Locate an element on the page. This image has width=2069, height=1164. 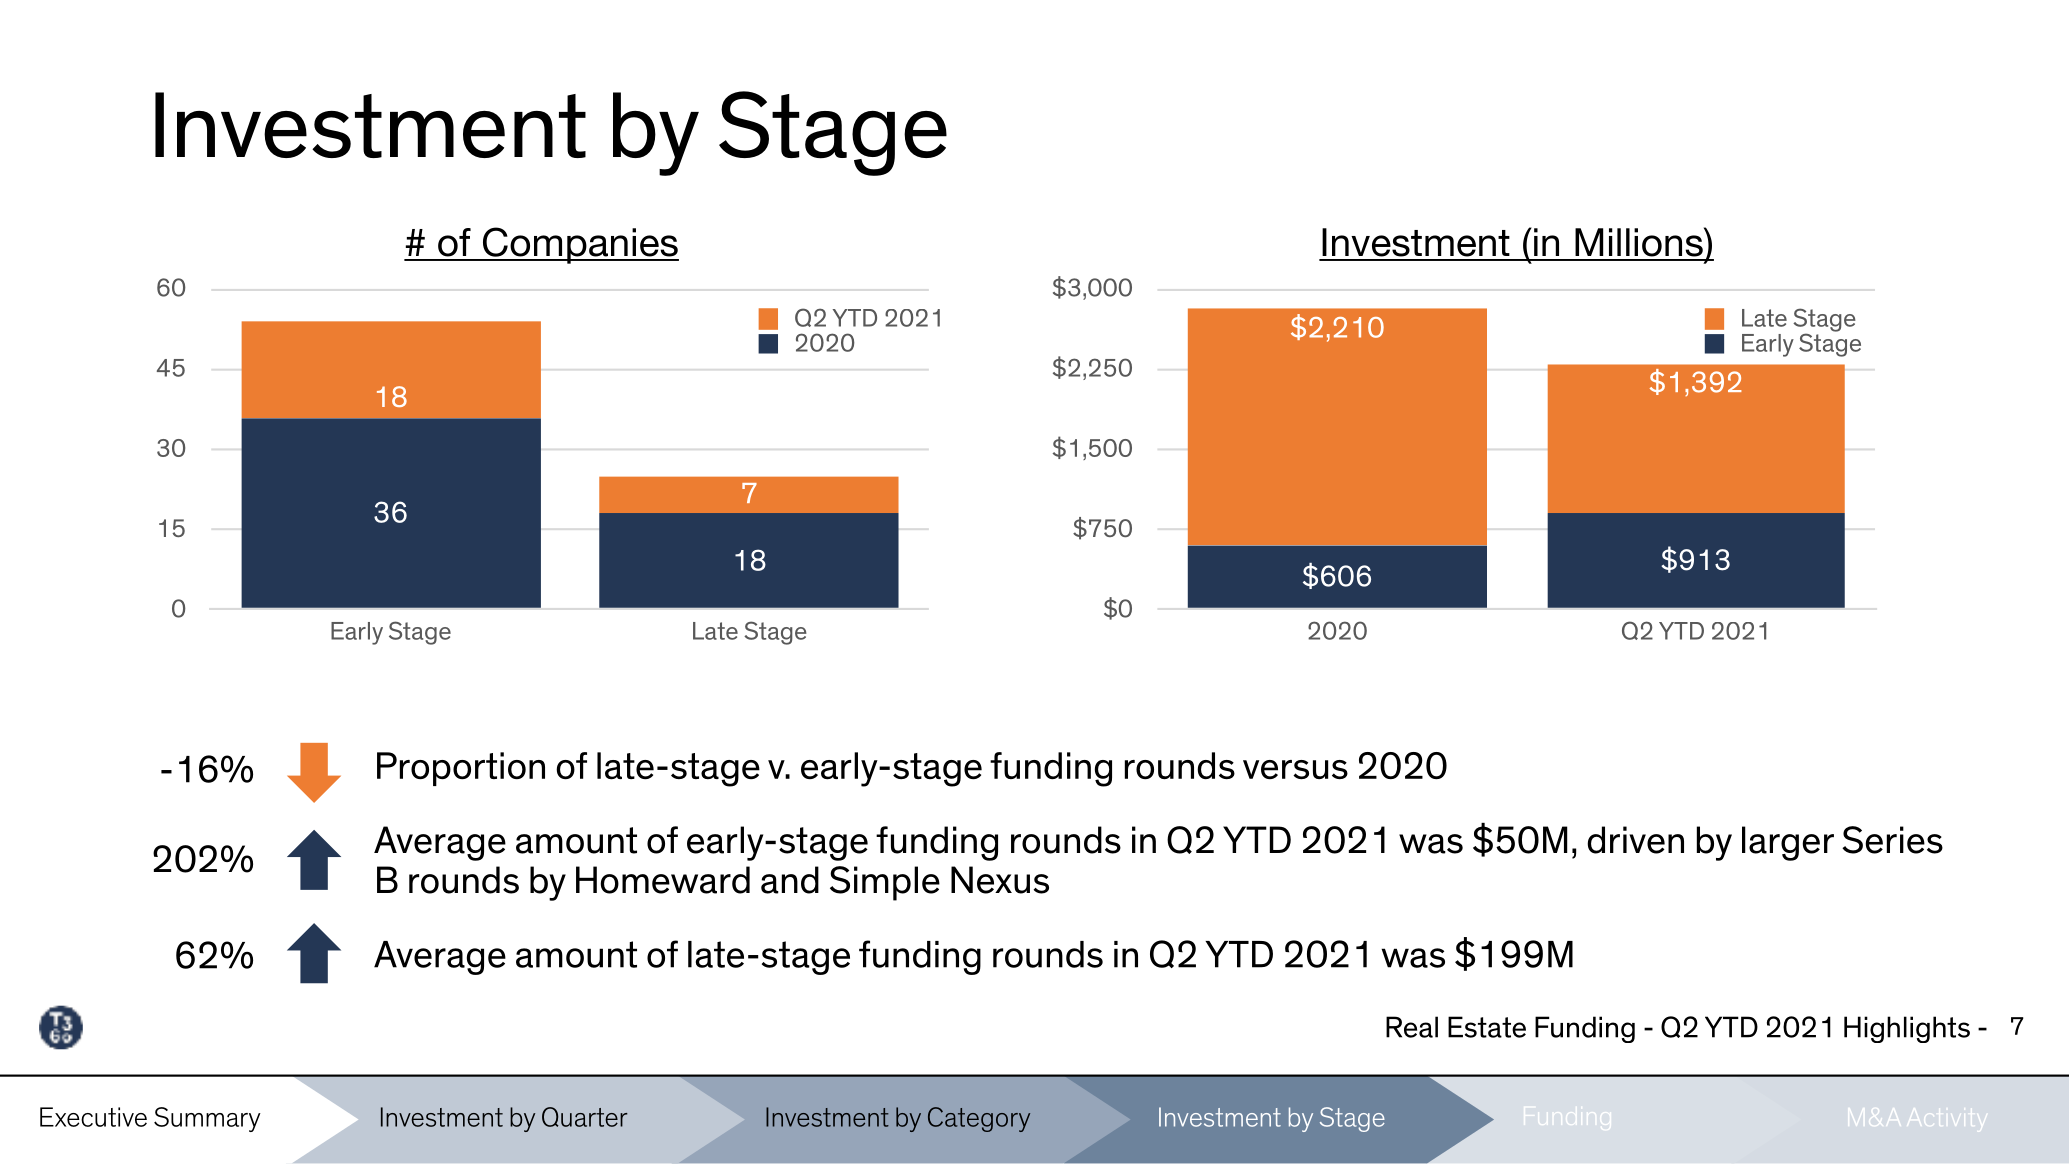
Category is located at coordinates (979, 1119).
